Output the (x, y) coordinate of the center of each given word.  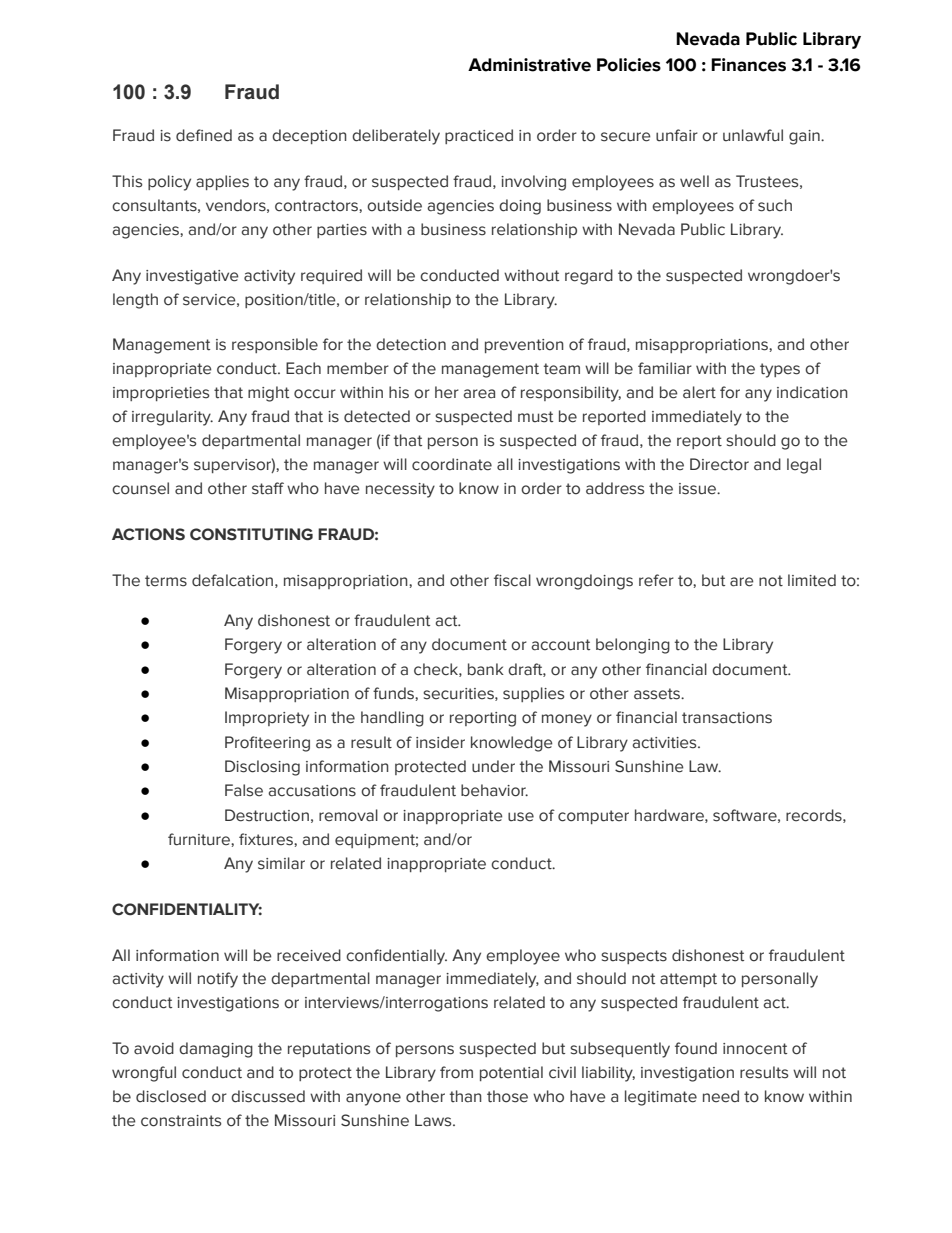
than (466, 1096)
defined (204, 135)
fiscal (512, 580)
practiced (479, 136)
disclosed (171, 1096)
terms (166, 581)
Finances (748, 65)
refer (656, 580)
